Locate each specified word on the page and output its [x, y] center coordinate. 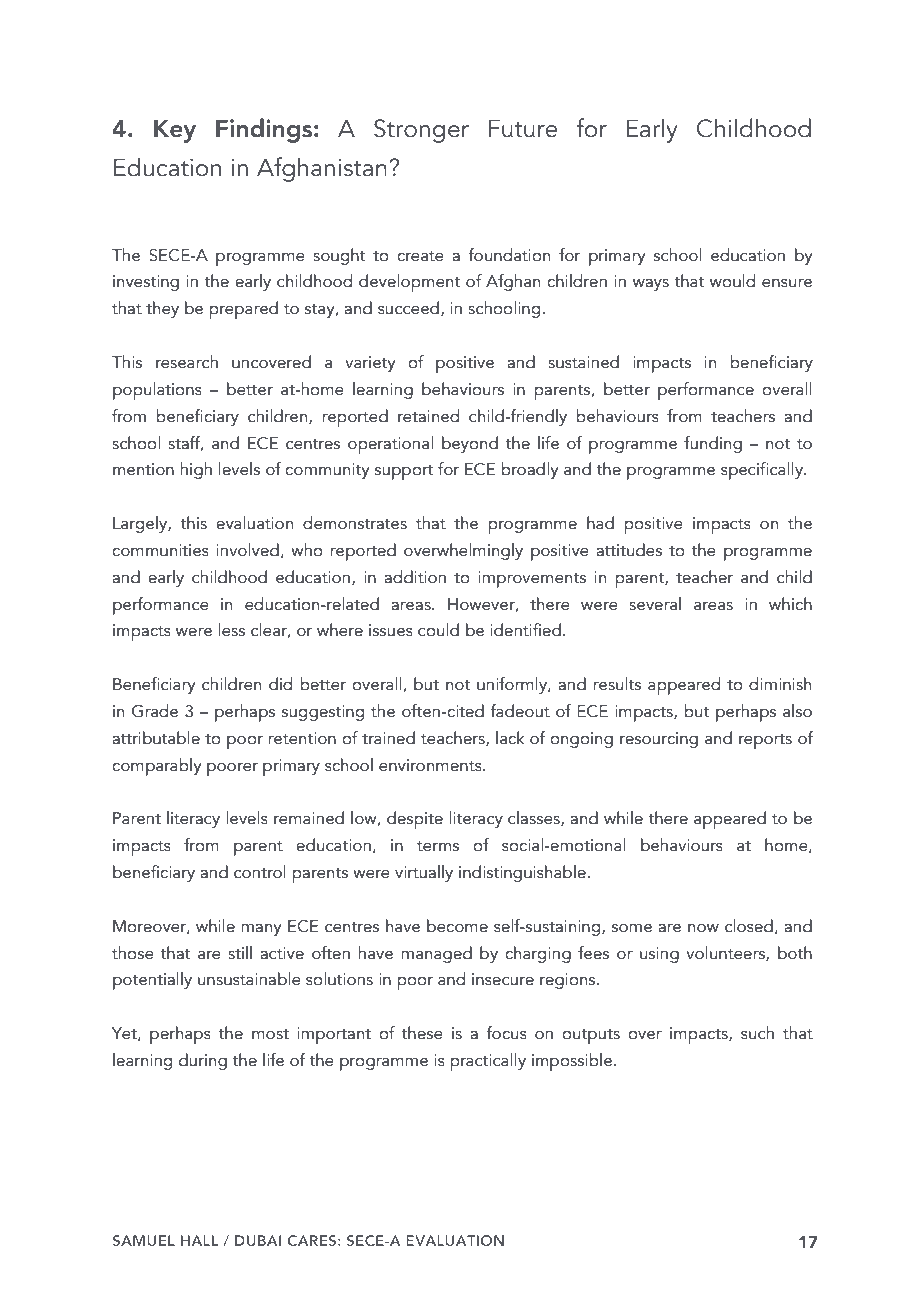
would [732, 281]
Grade [155, 711]
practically [488, 1062]
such [757, 1033]
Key [175, 131]
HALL [200, 1240]
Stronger [421, 131]
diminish [780, 684]
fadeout [520, 711]
